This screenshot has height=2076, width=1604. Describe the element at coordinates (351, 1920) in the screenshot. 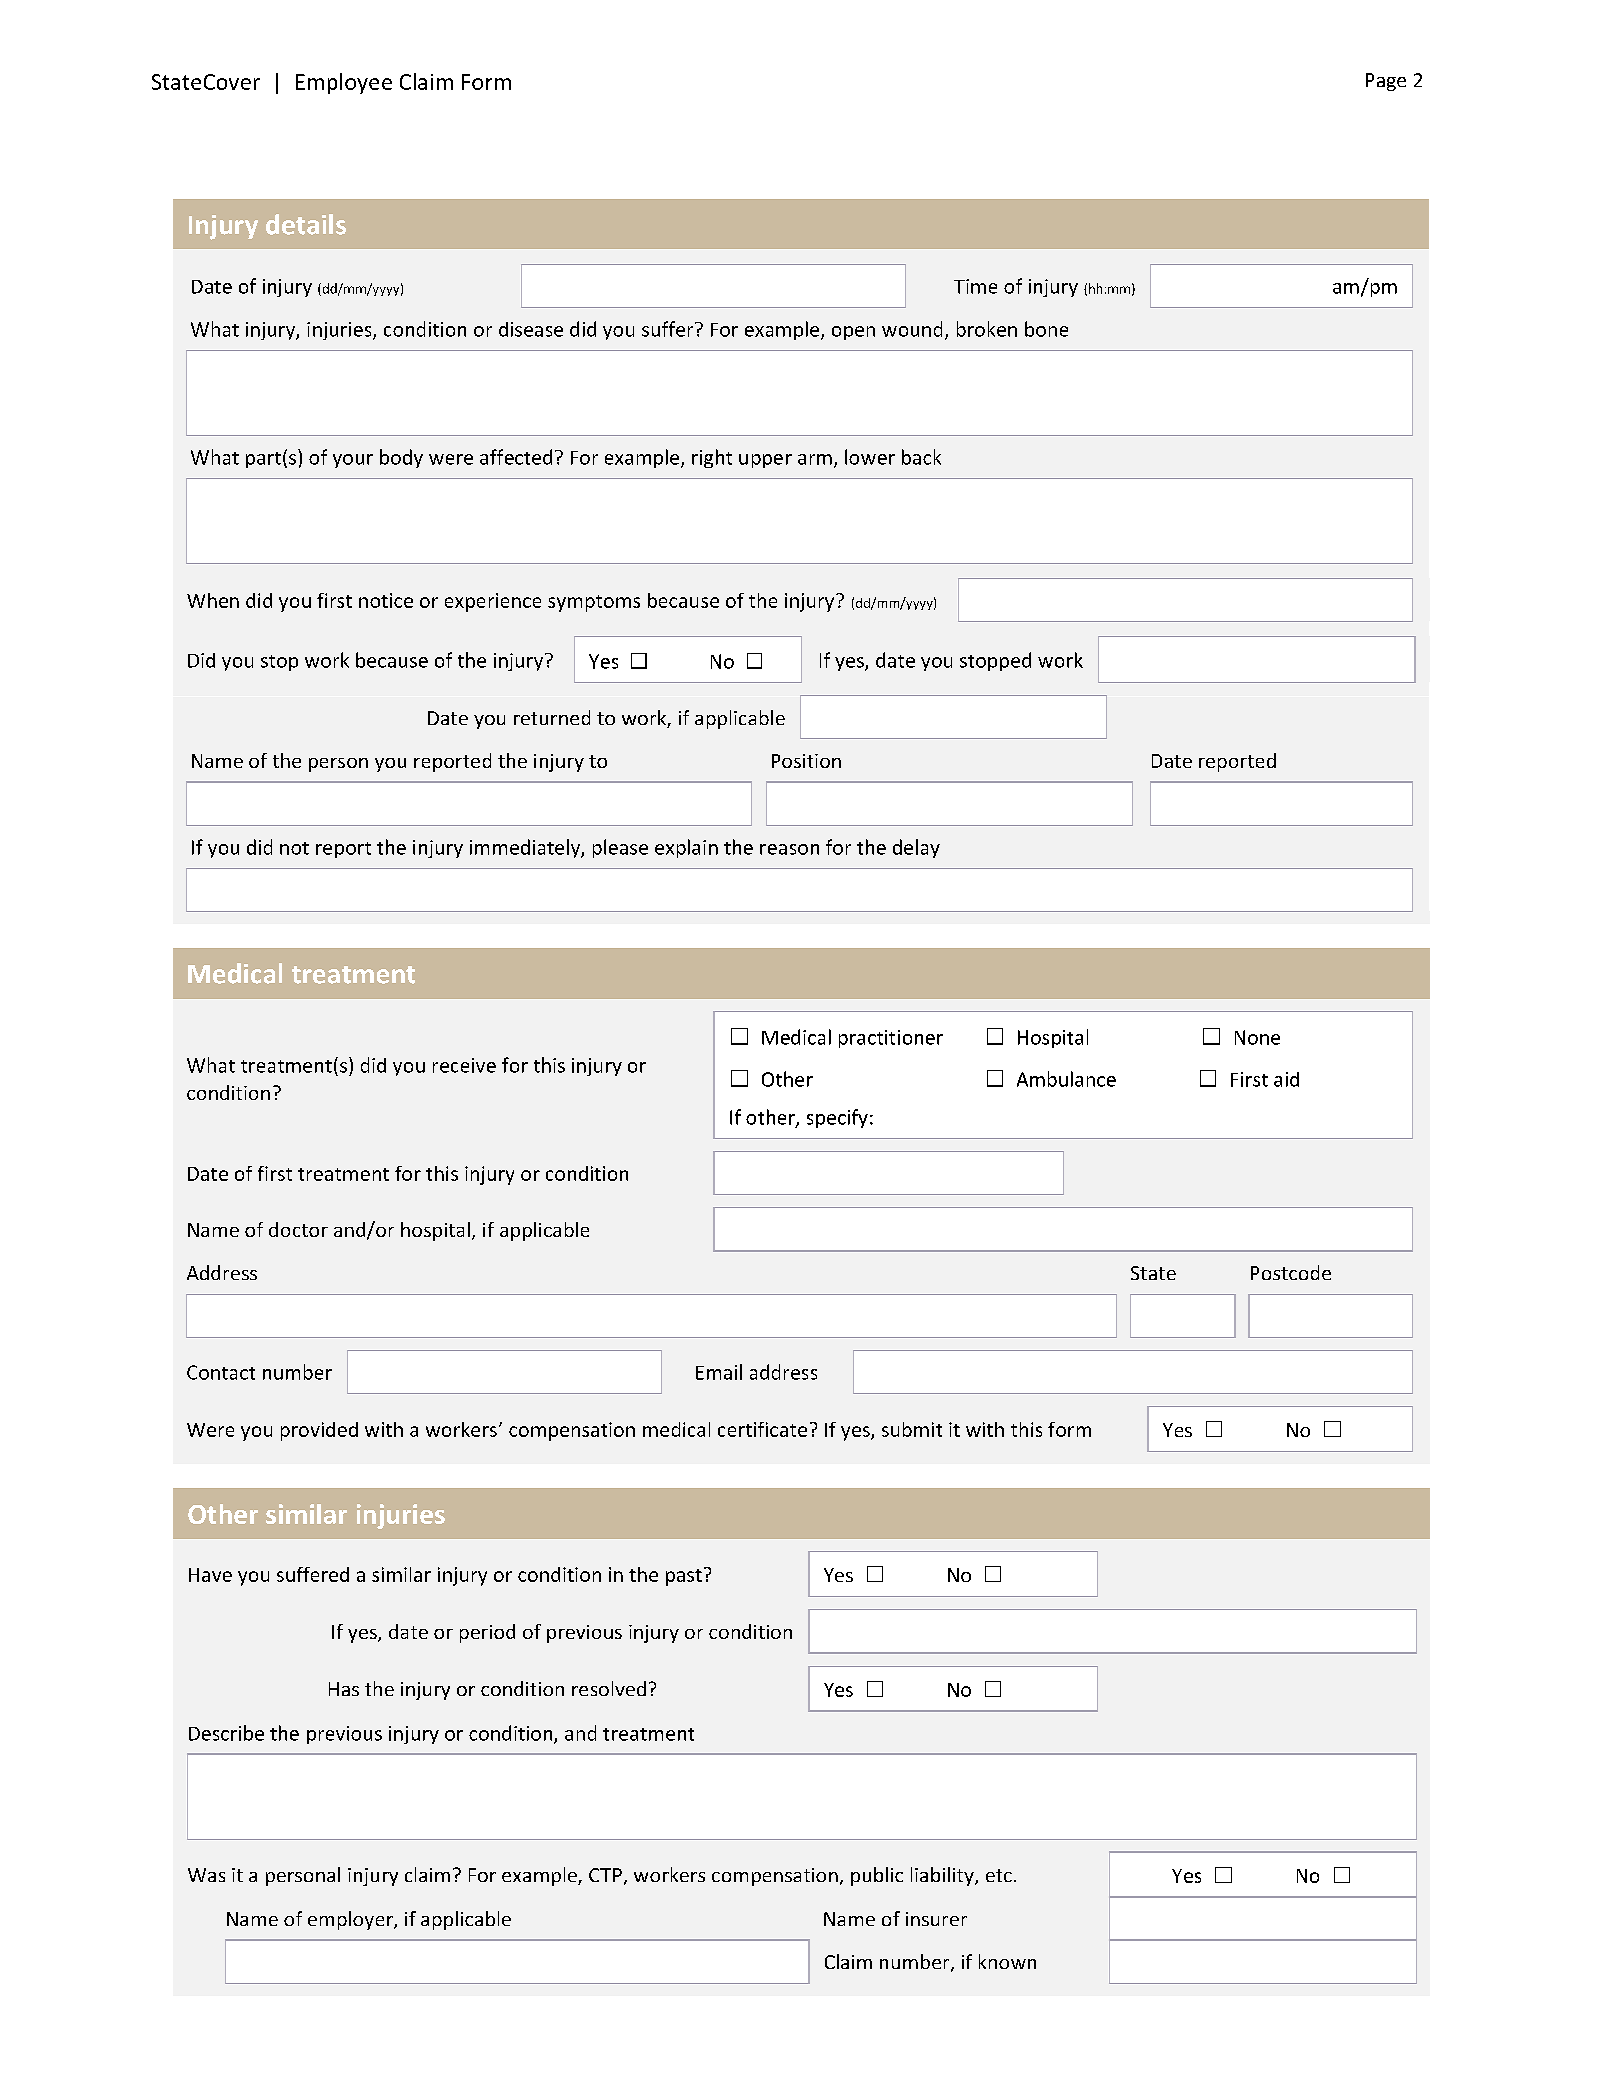

I see `employer` at that location.
